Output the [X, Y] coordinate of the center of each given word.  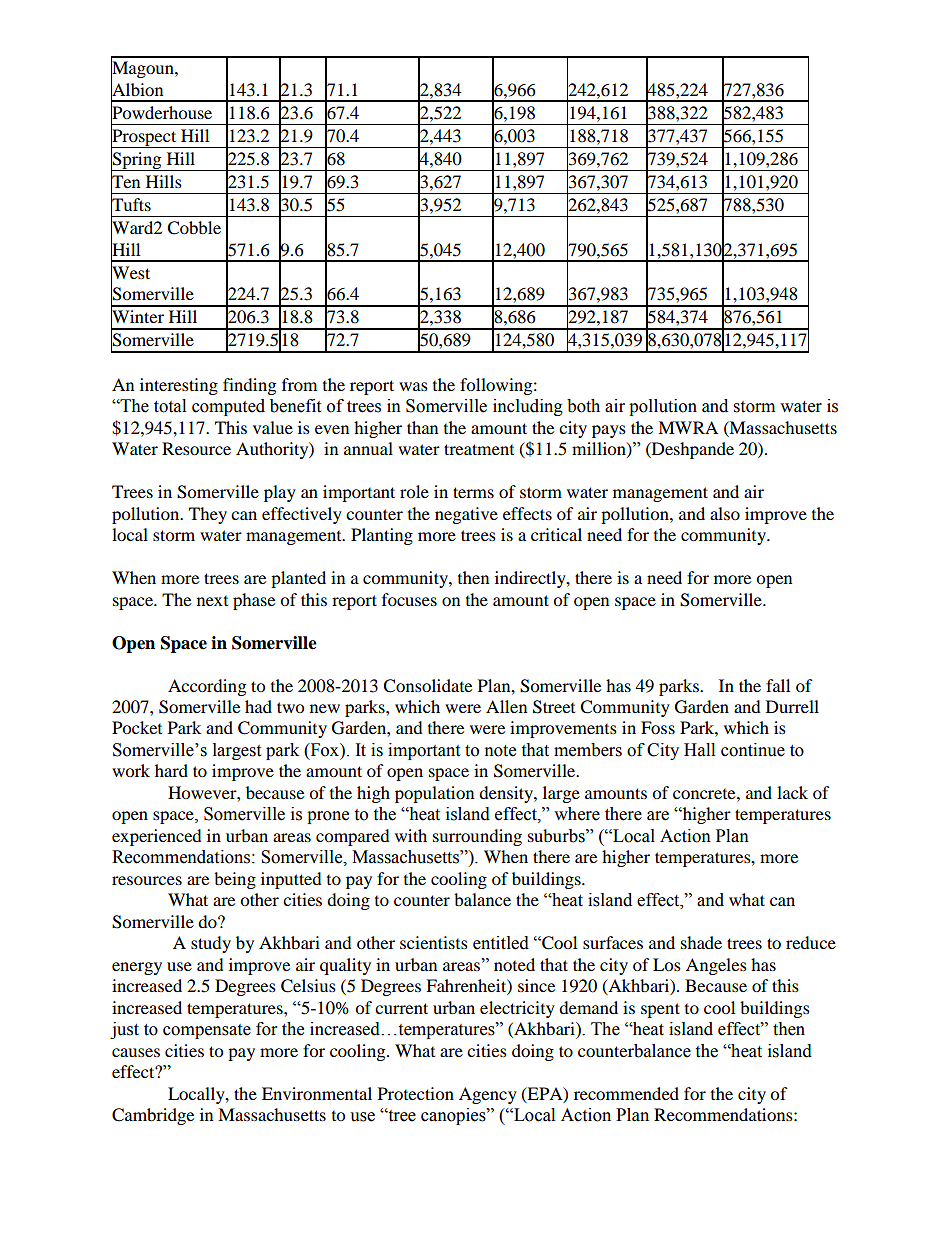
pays [609, 431]
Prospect [145, 138]
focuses [409, 599]
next [212, 601]
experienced [157, 837]
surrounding [477, 837]
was [413, 386]
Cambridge [153, 1116]
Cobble [194, 228]
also [725, 513]
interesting [179, 386]
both [583, 406]
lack [792, 792]
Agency [488, 1095]
